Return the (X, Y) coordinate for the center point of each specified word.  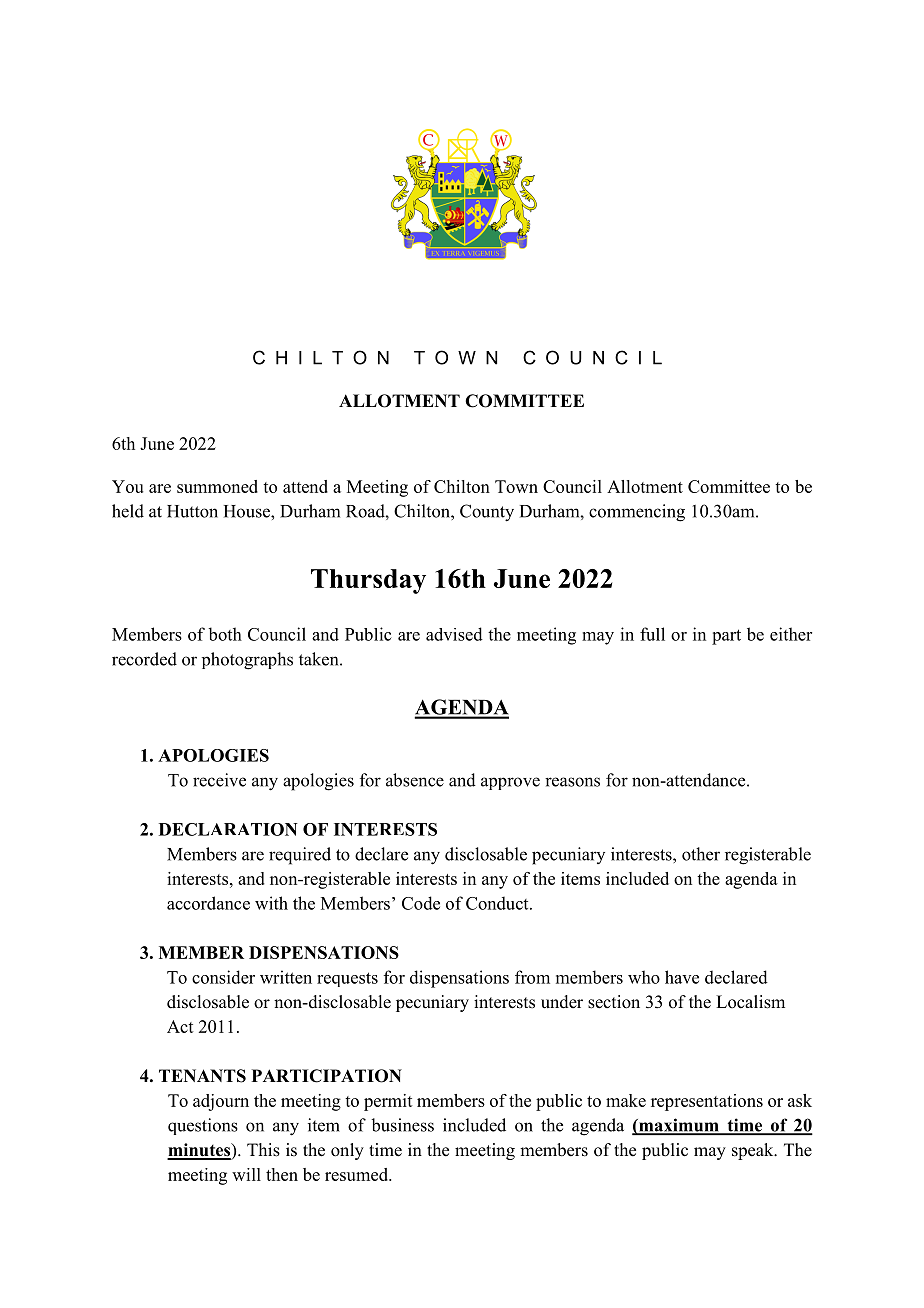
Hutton (192, 511)
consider (223, 977)
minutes (200, 1151)
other (701, 854)
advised (454, 634)
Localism (750, 1002)
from (532, 977)
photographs (247, 661)
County (487, 513)
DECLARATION (228, 829)
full (652, 634)
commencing (637, 513)
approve (510, 783)
